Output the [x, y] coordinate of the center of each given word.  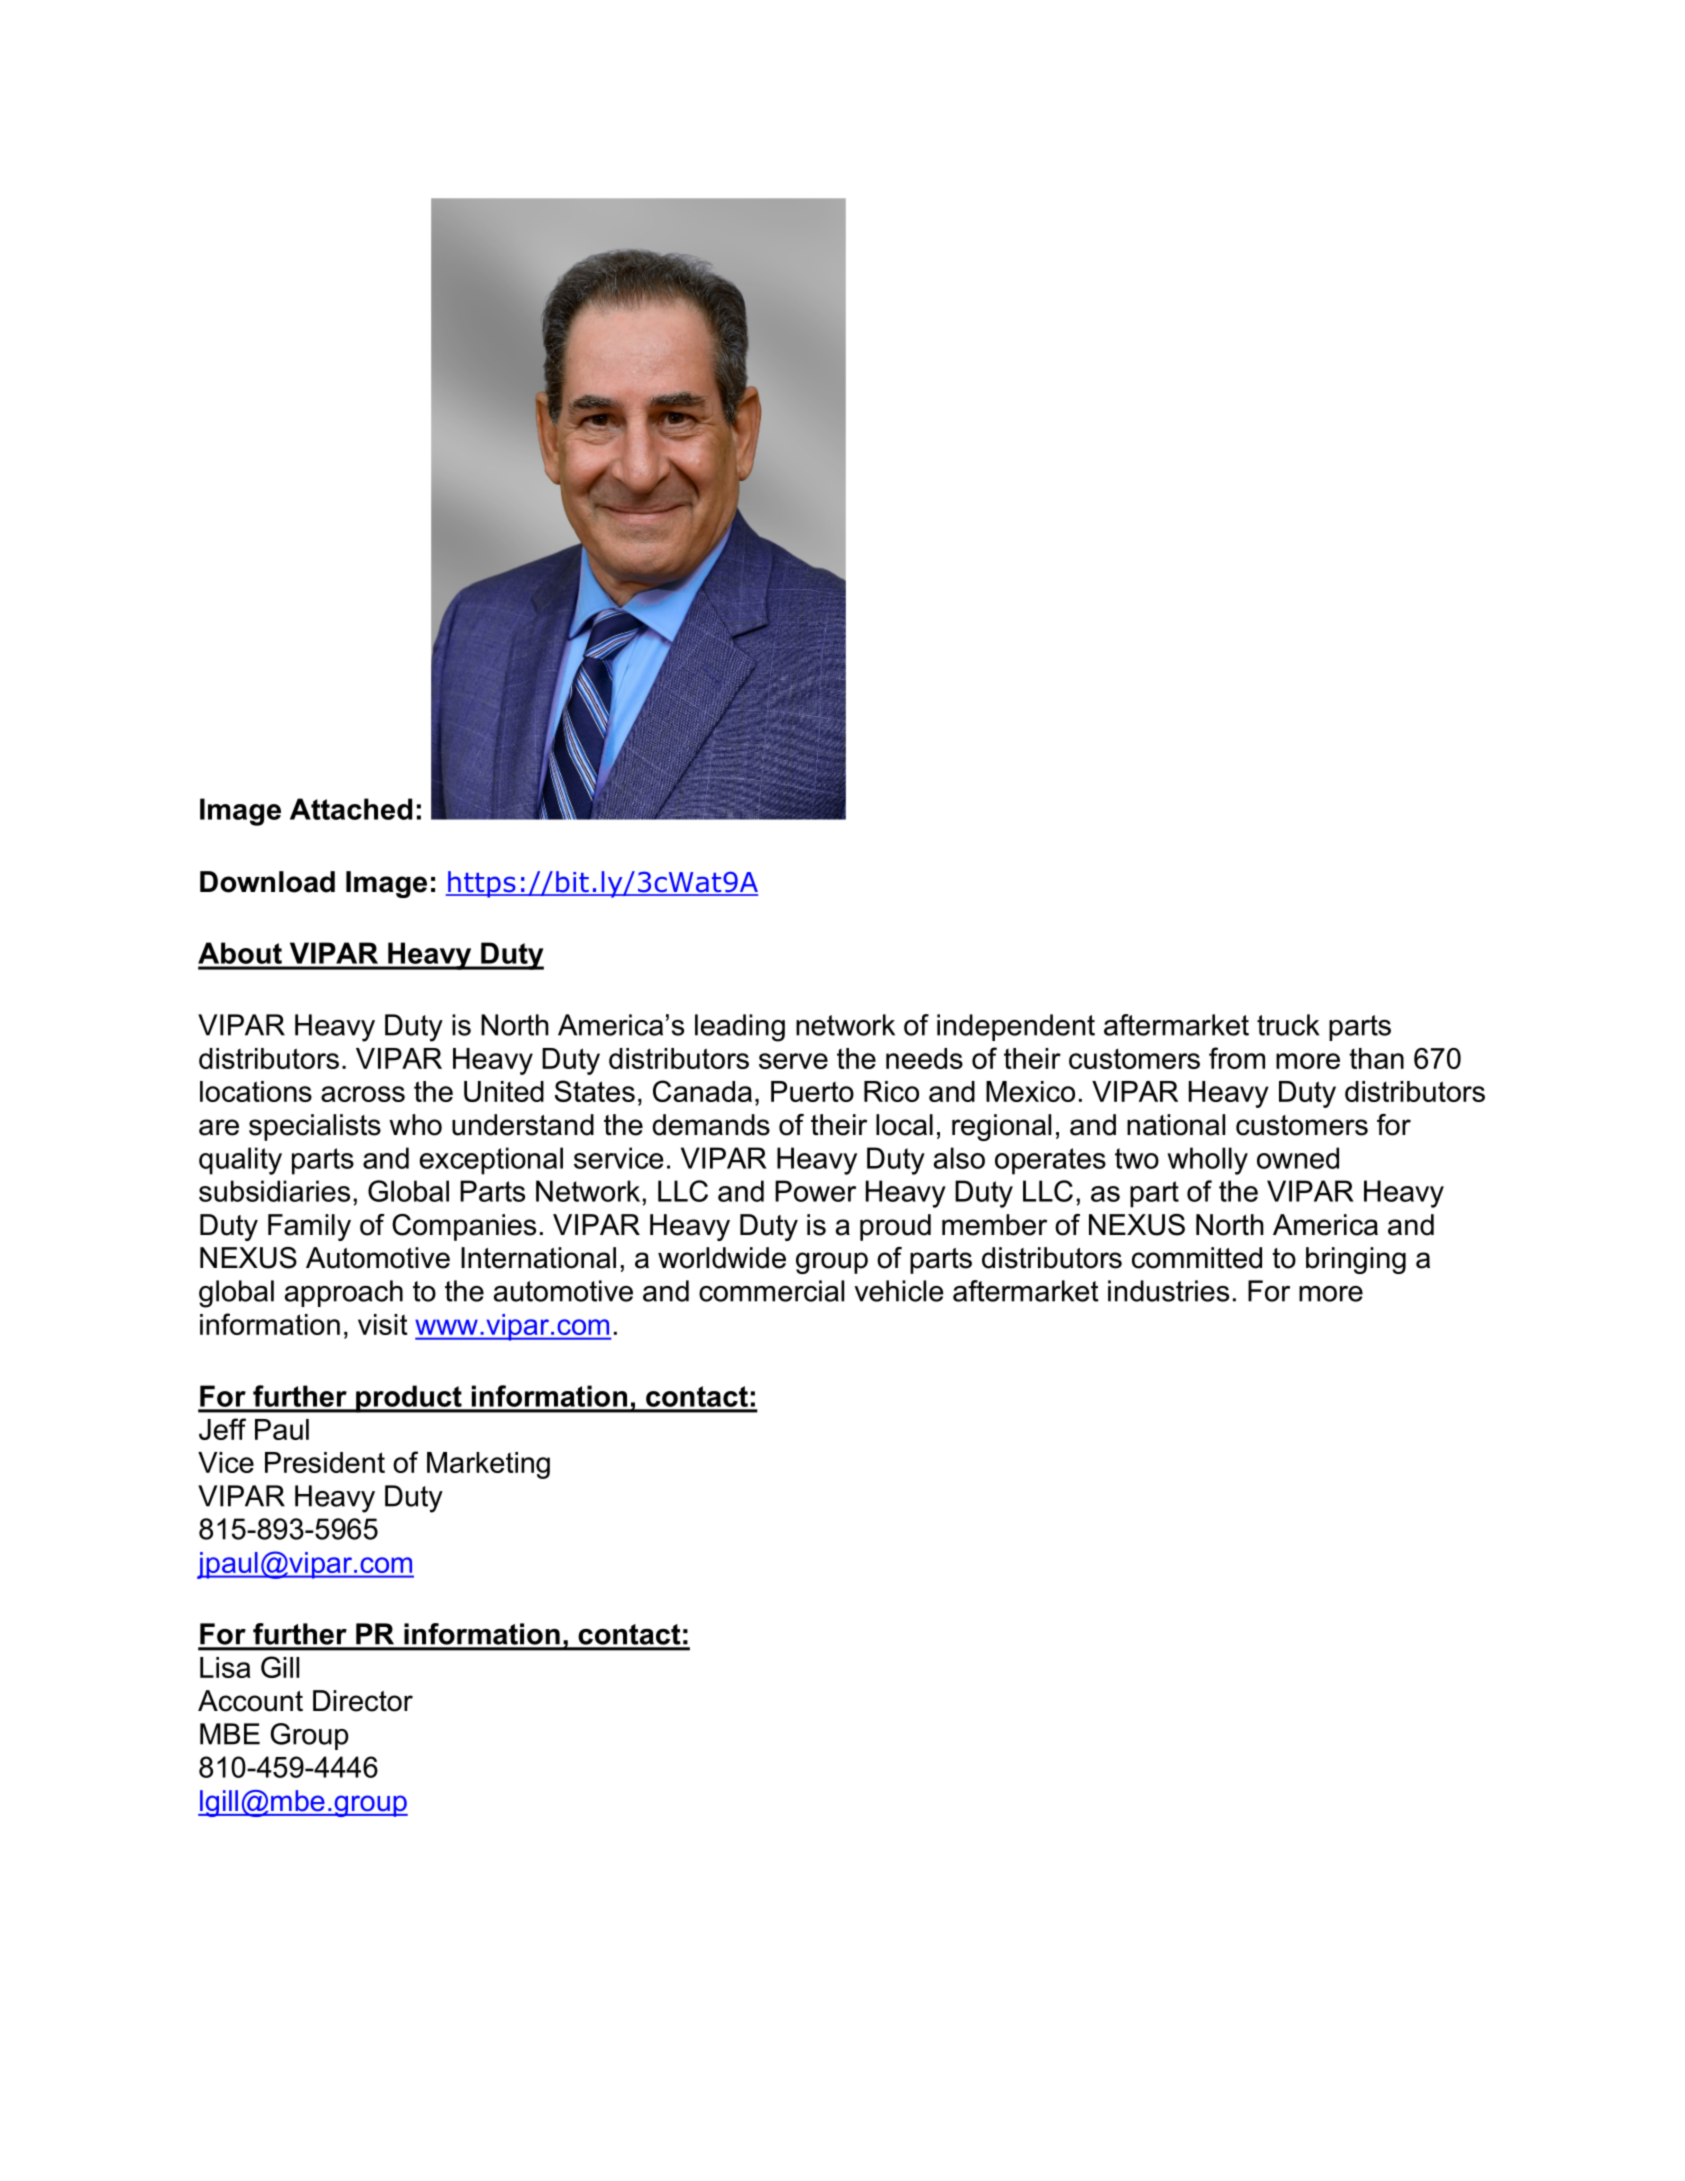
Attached [351, 809]
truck [1288, 1025]
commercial [771, 1291]
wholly [1207, 1161]
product [409, 1399]
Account [250, 1701]
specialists [315, 1127]
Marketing [488, 1465]
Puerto [812, 1091]
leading [740, 1028]
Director [363, 1701]
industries [1168, 1291]
